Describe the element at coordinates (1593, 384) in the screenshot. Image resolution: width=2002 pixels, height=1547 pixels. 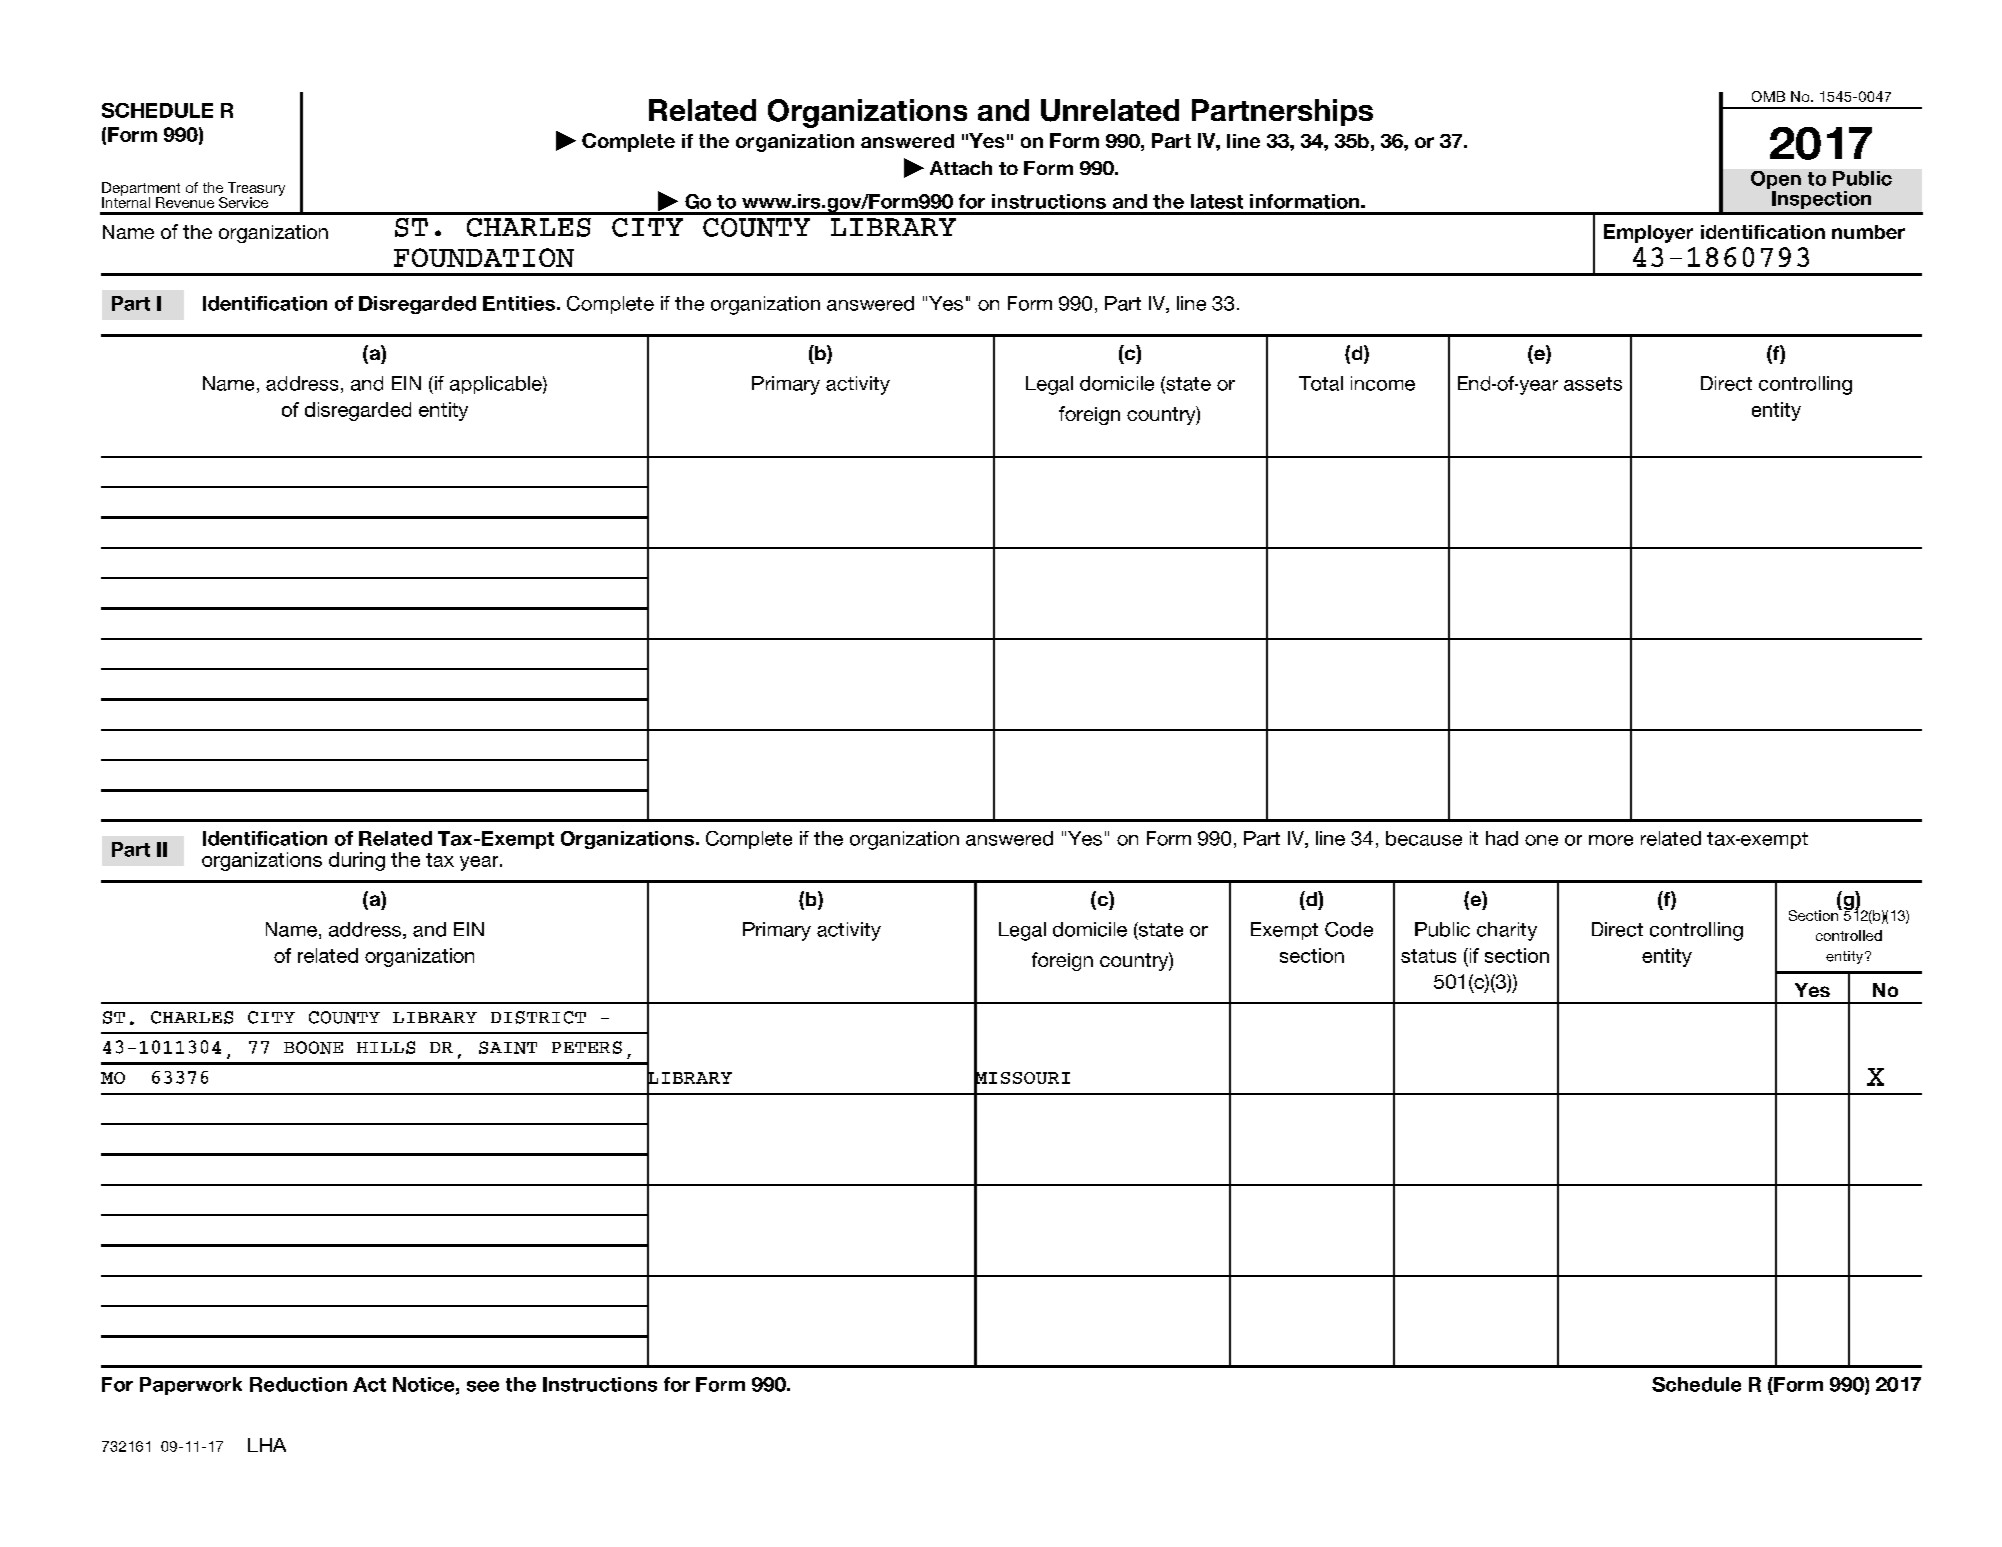
I see `assets` at that location.
